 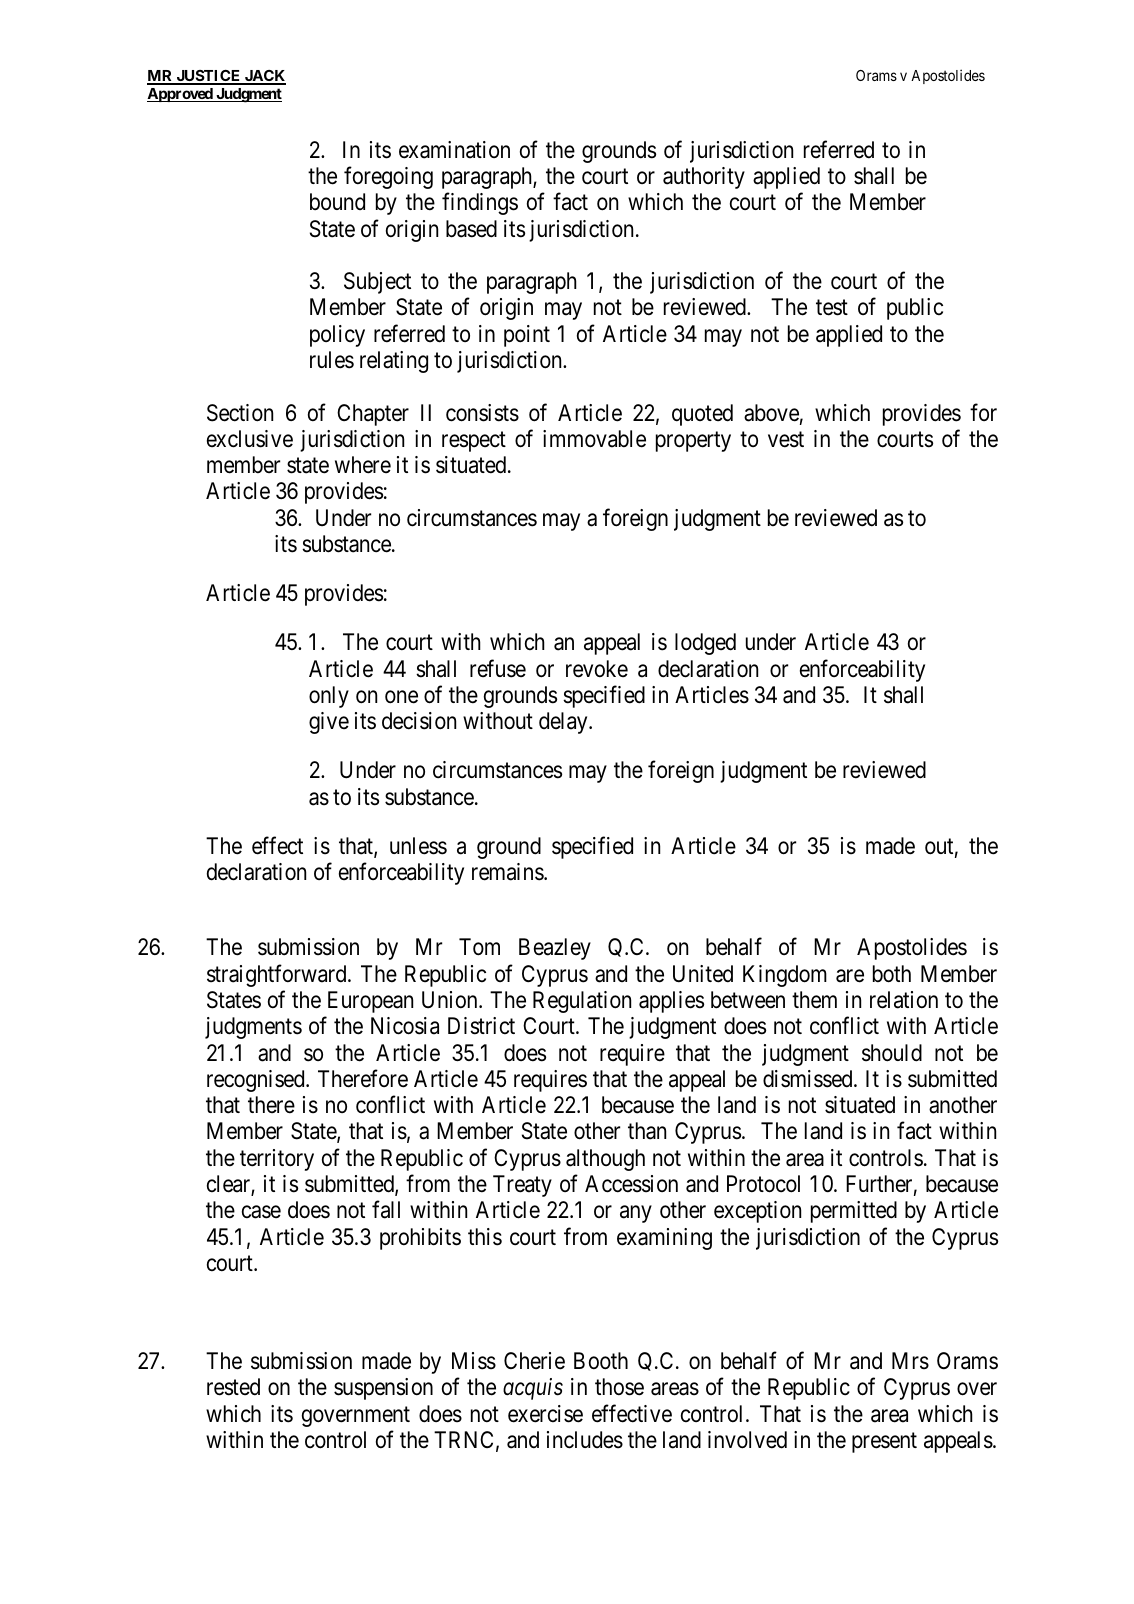 What do you see at coordinates (277, 1160) in the image?
I see `territory` at bounding box center [277, 1160].
